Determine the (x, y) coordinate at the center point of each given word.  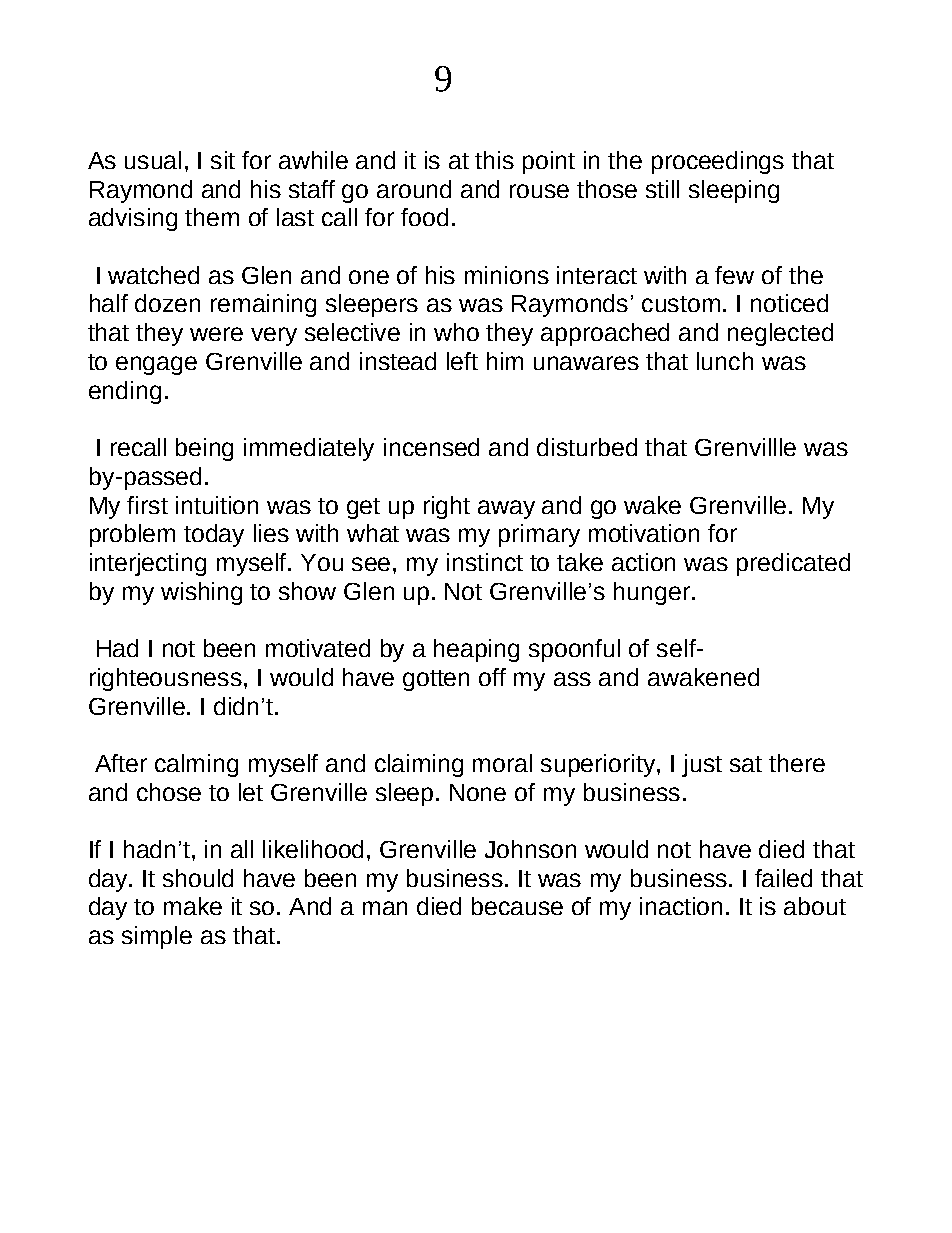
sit (223, 160)
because (517, 906)
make (193, 906)
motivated (318, 648)
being (204, 449)
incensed (431, 447)
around (414, 189)
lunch (725, 361)
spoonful (574, 650)
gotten (436, 680)
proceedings (718, 162)
